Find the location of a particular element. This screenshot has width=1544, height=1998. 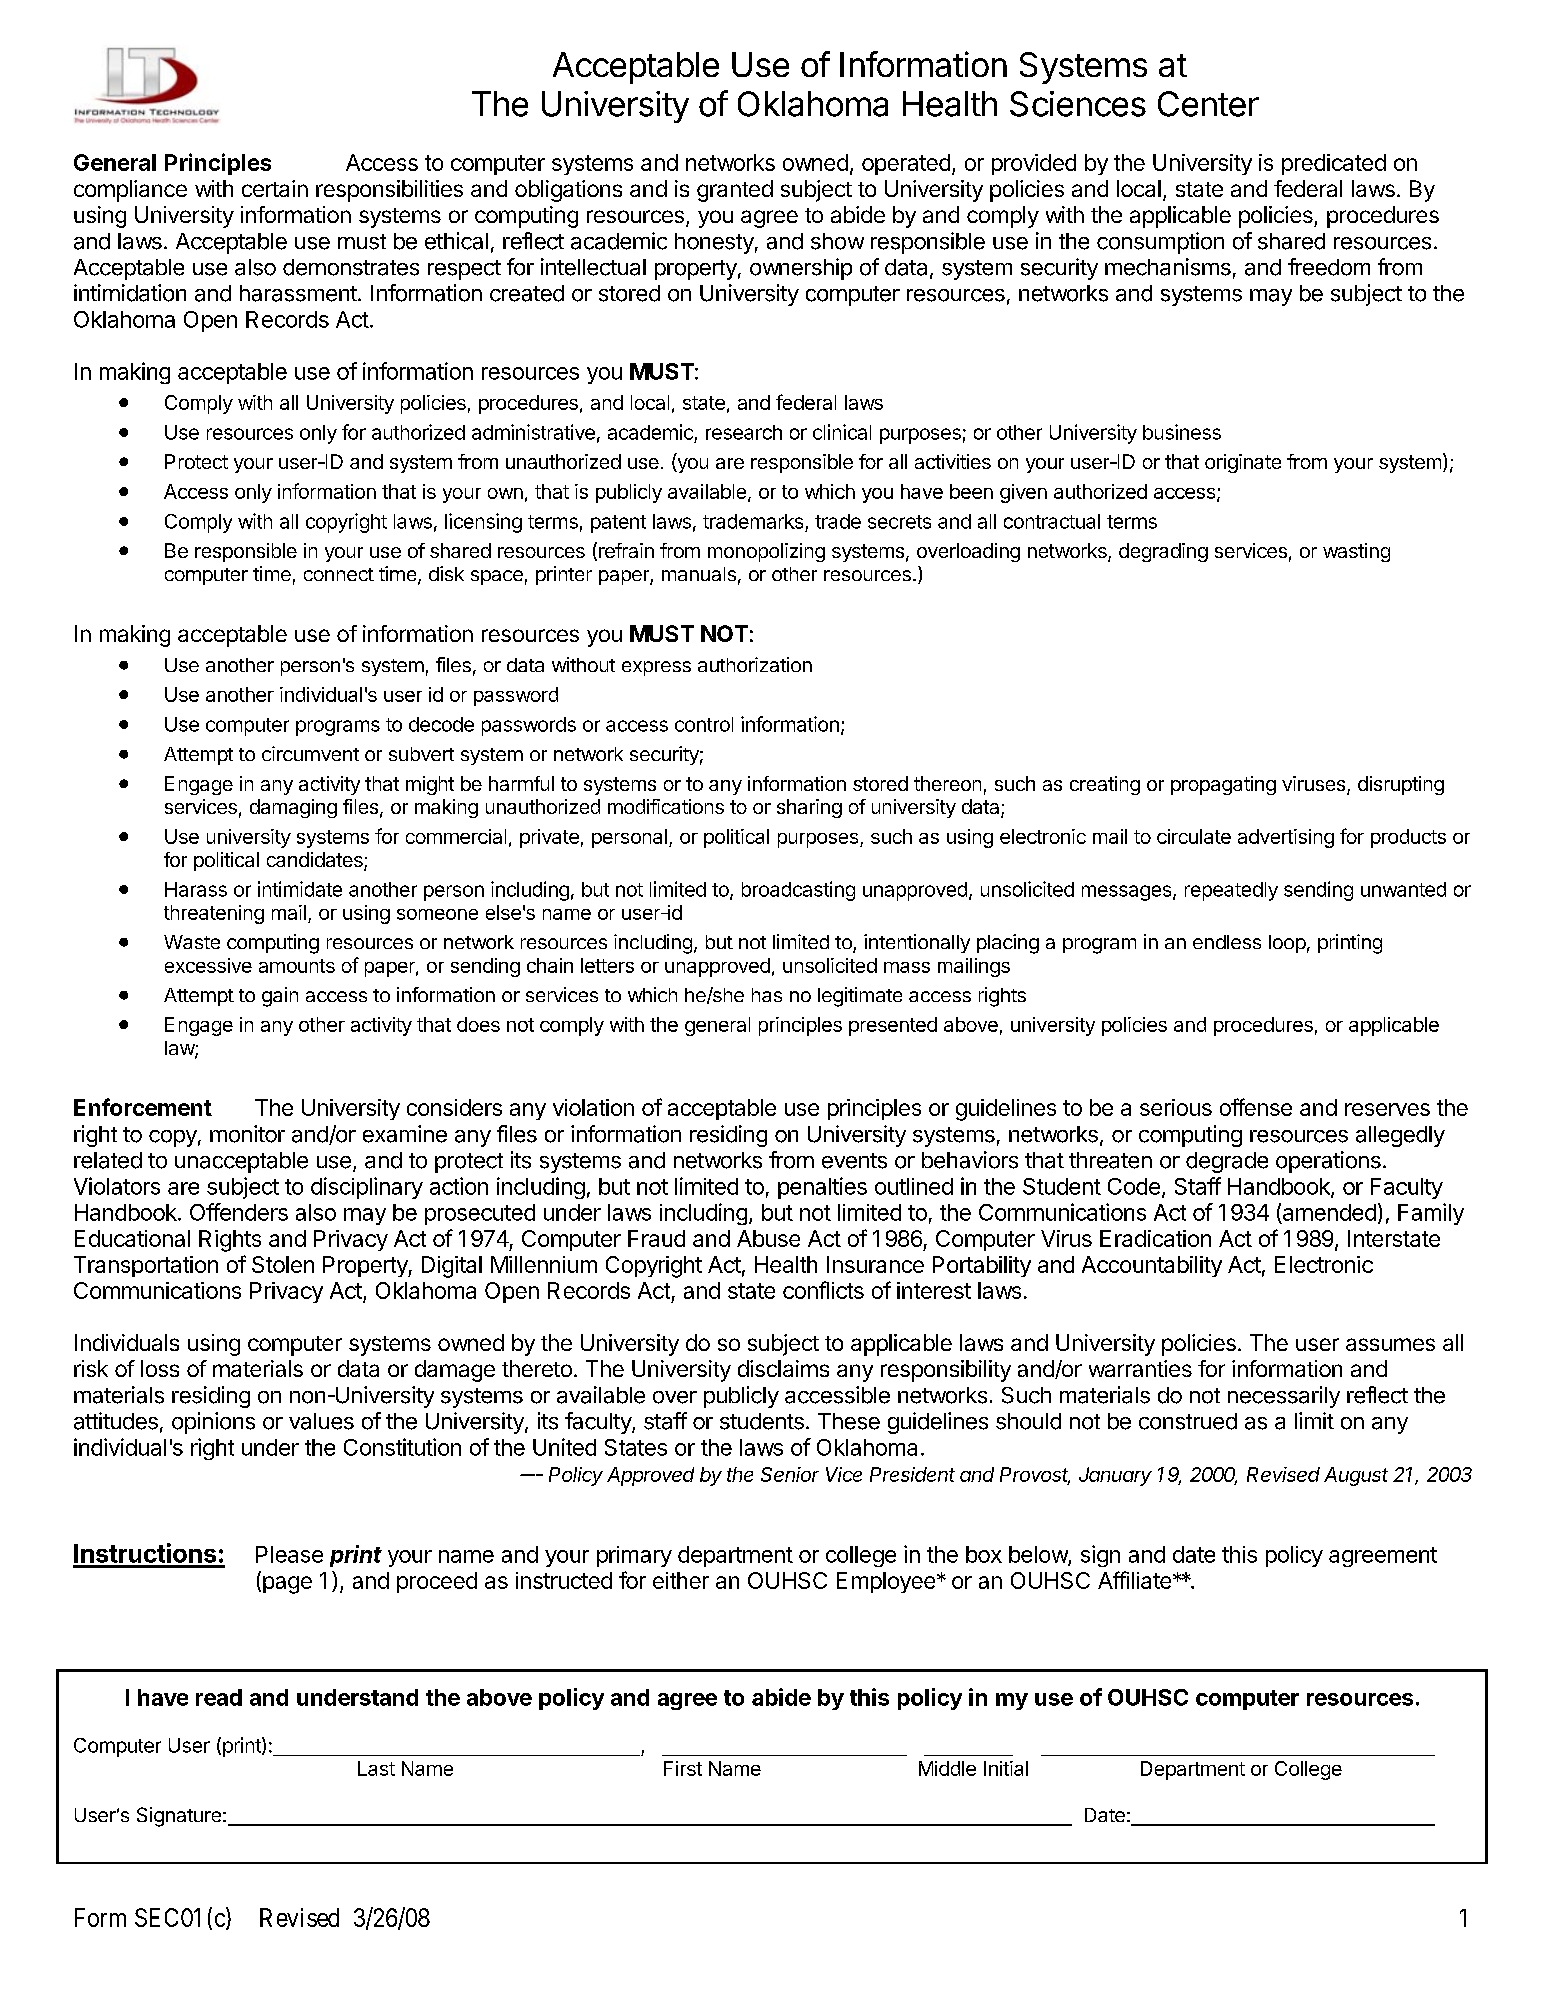

Waste is located at coordinates (192, 942).
